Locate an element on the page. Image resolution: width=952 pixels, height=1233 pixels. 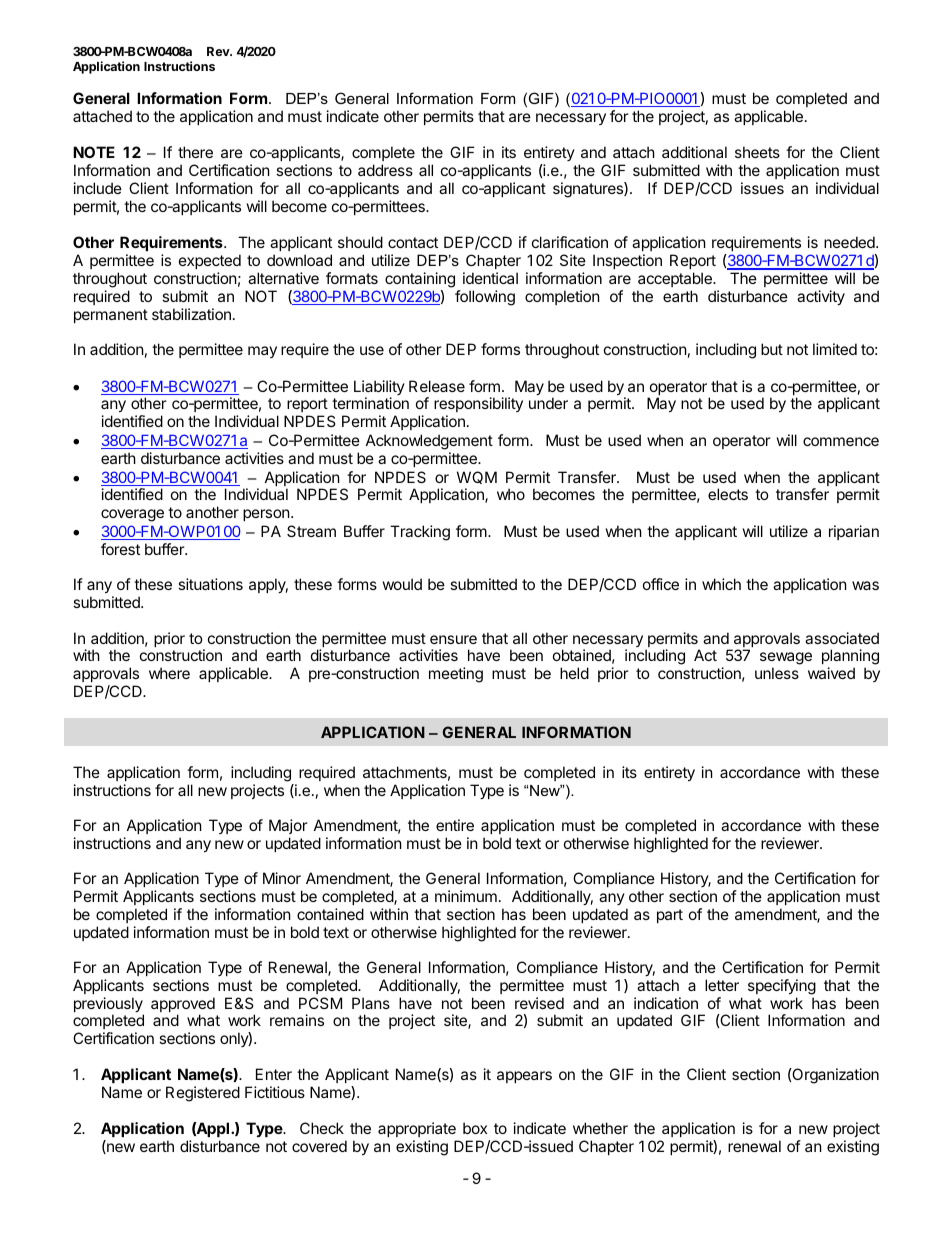
minimum is located at coordinates (466, 896).
